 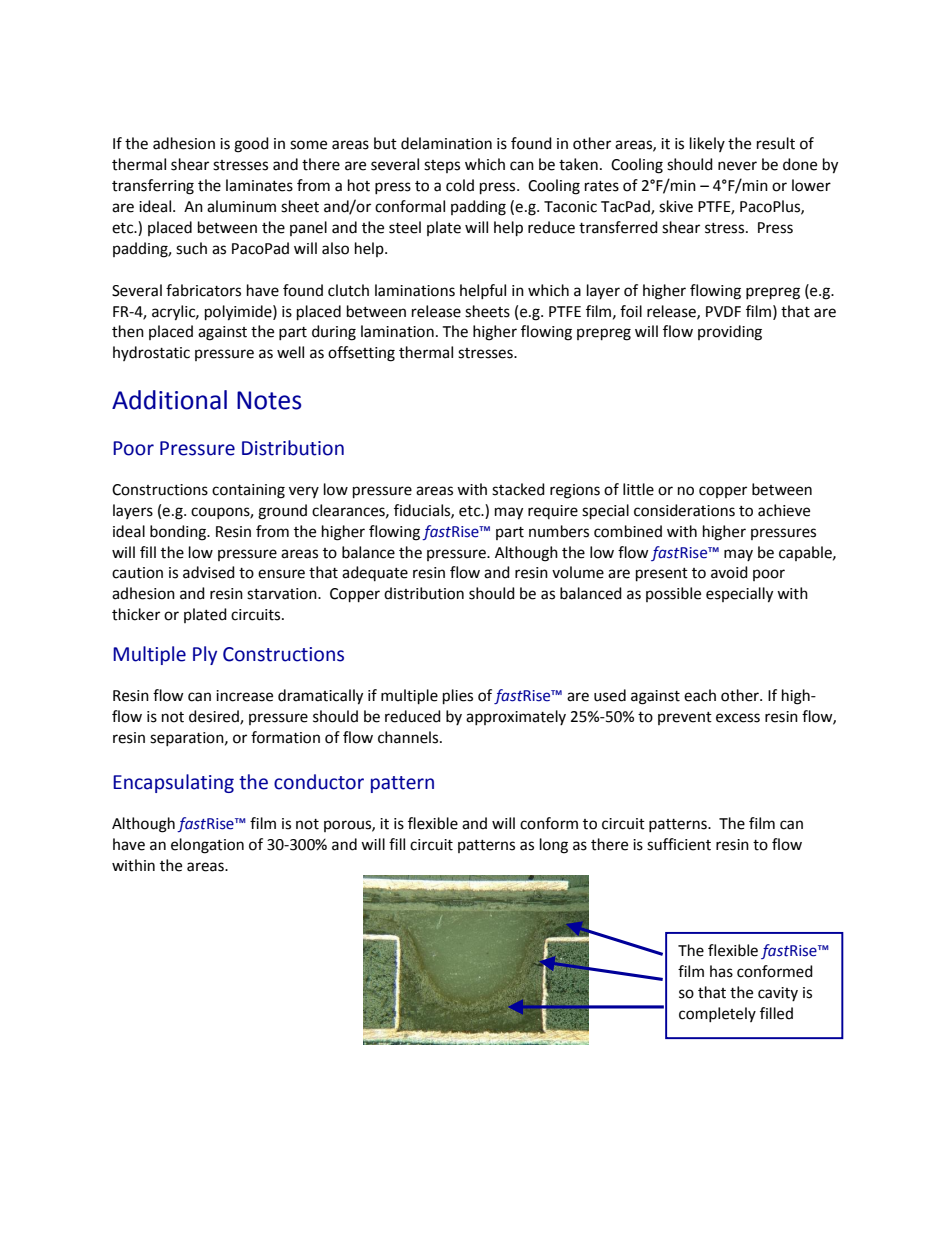 I want to click on laminates, so click(x=259, y=185).
